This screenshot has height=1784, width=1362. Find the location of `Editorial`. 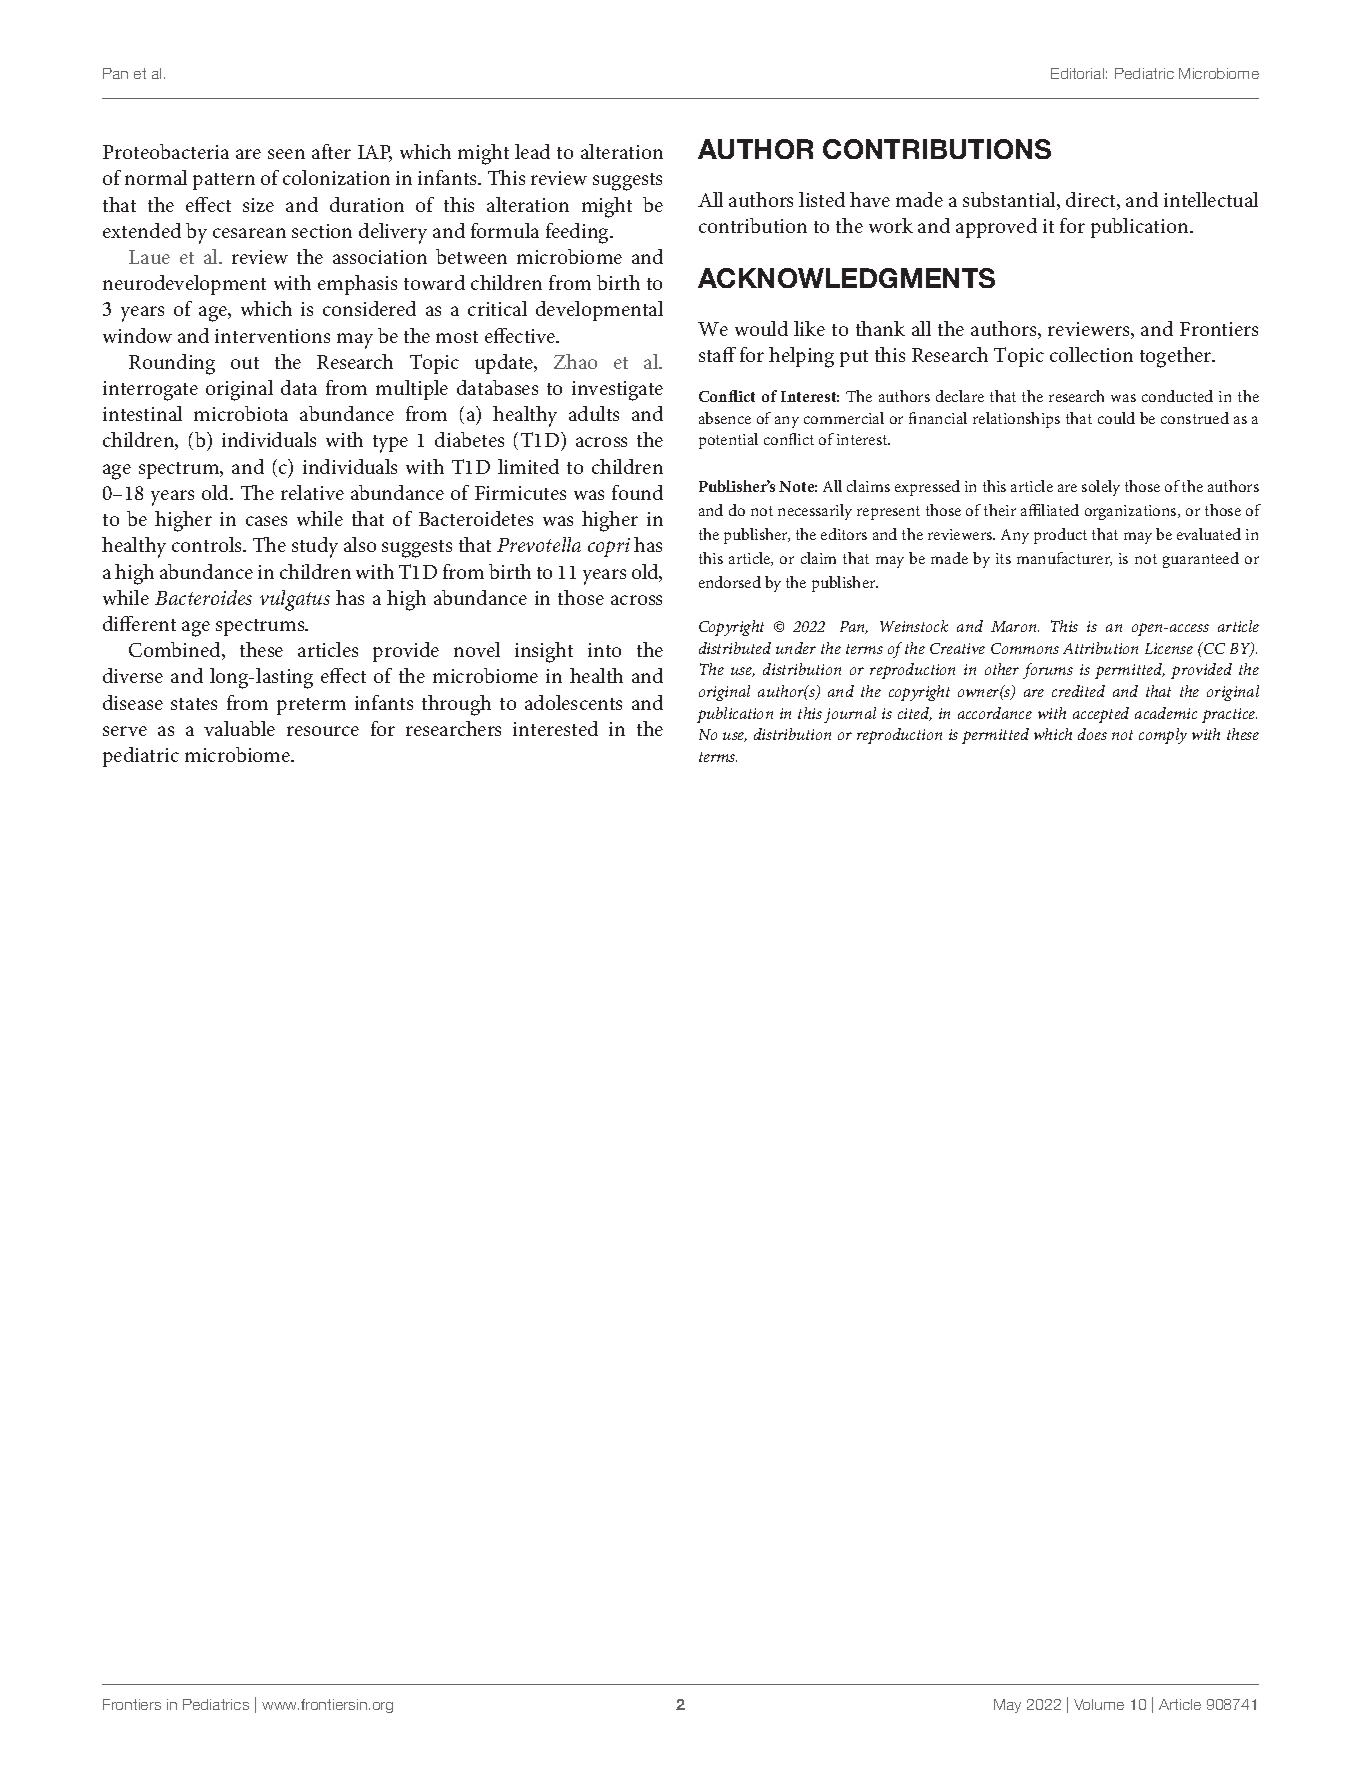

Editorial is located at coordinates (1077, 73).
